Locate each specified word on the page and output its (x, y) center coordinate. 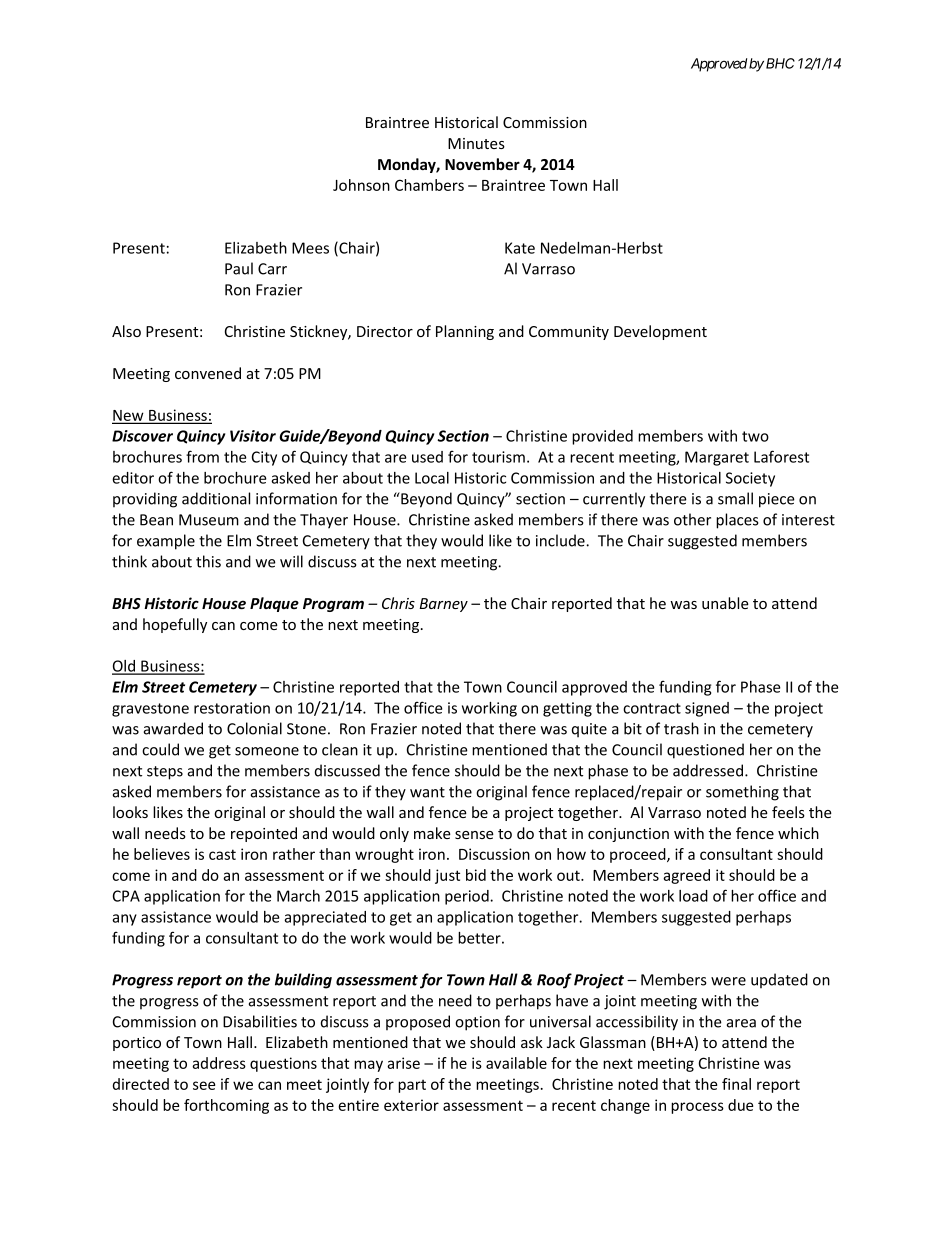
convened (208, 373)
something (742, 793)
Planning (465, 332)
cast (222, 854)
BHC (780, 63)
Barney (444, 605)
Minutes (476, 143)
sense (474, 835)
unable (725, 603)
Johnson (361, 185)
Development (660, 332)
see (204, 1085)
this (208, 561)
